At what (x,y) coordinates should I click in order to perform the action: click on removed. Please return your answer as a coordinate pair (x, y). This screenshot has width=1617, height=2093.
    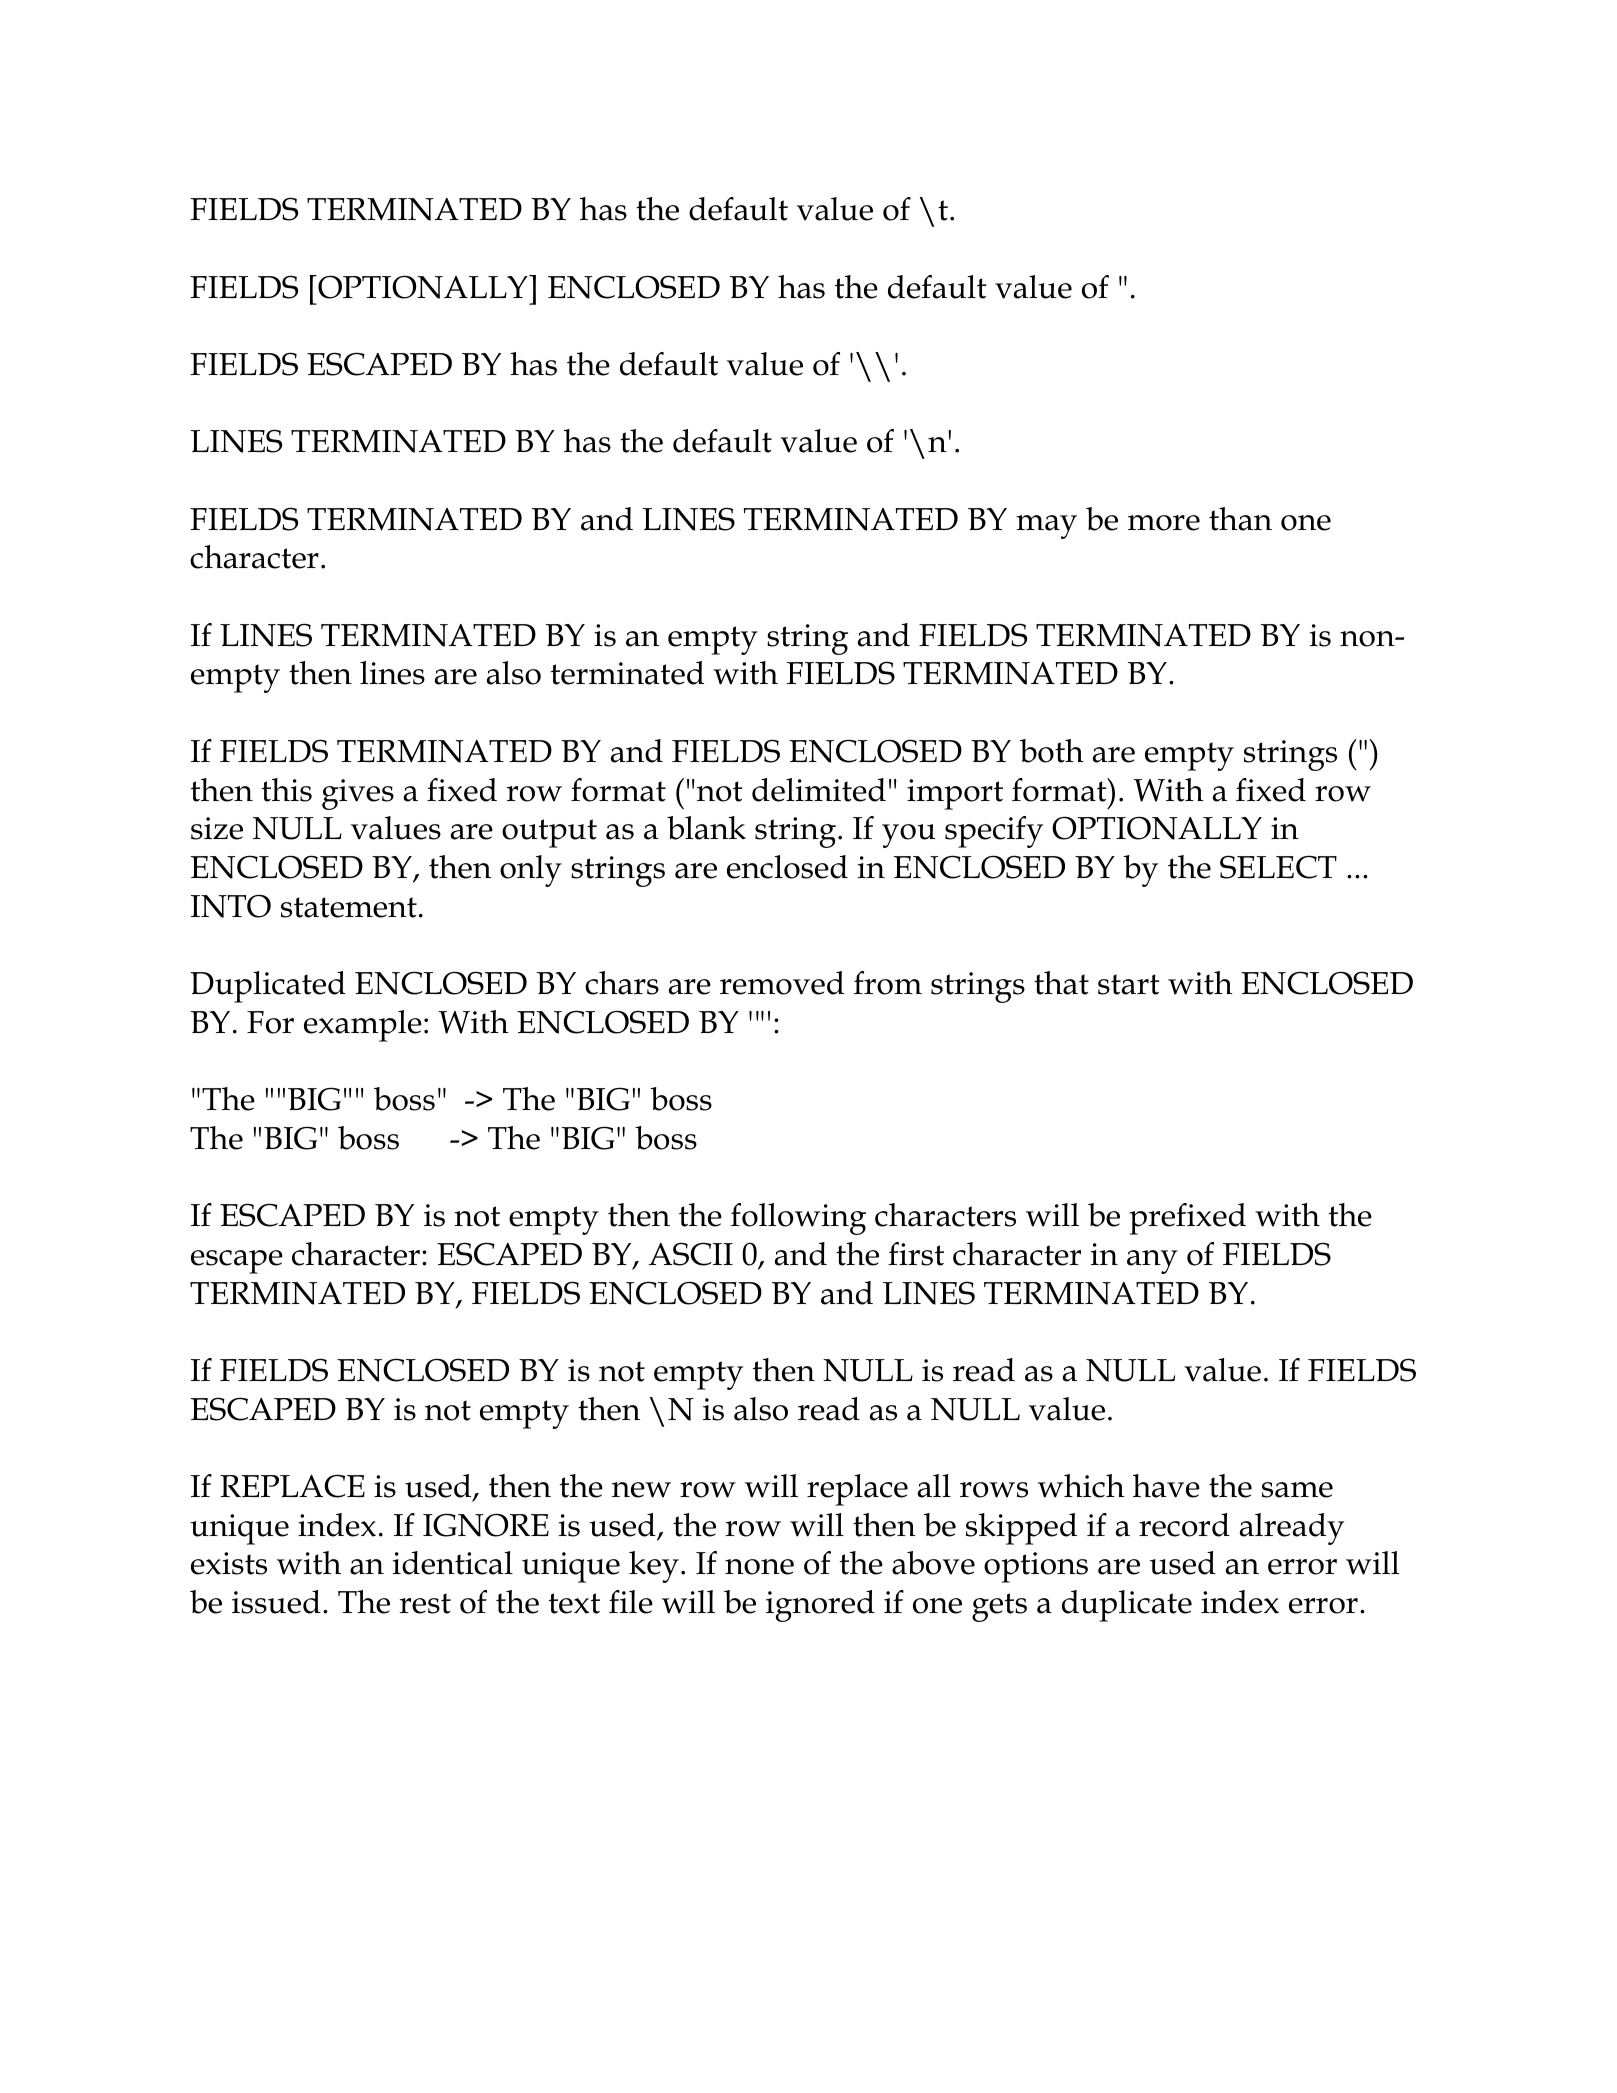
    Looking at the image, I should click on (782, 983).
